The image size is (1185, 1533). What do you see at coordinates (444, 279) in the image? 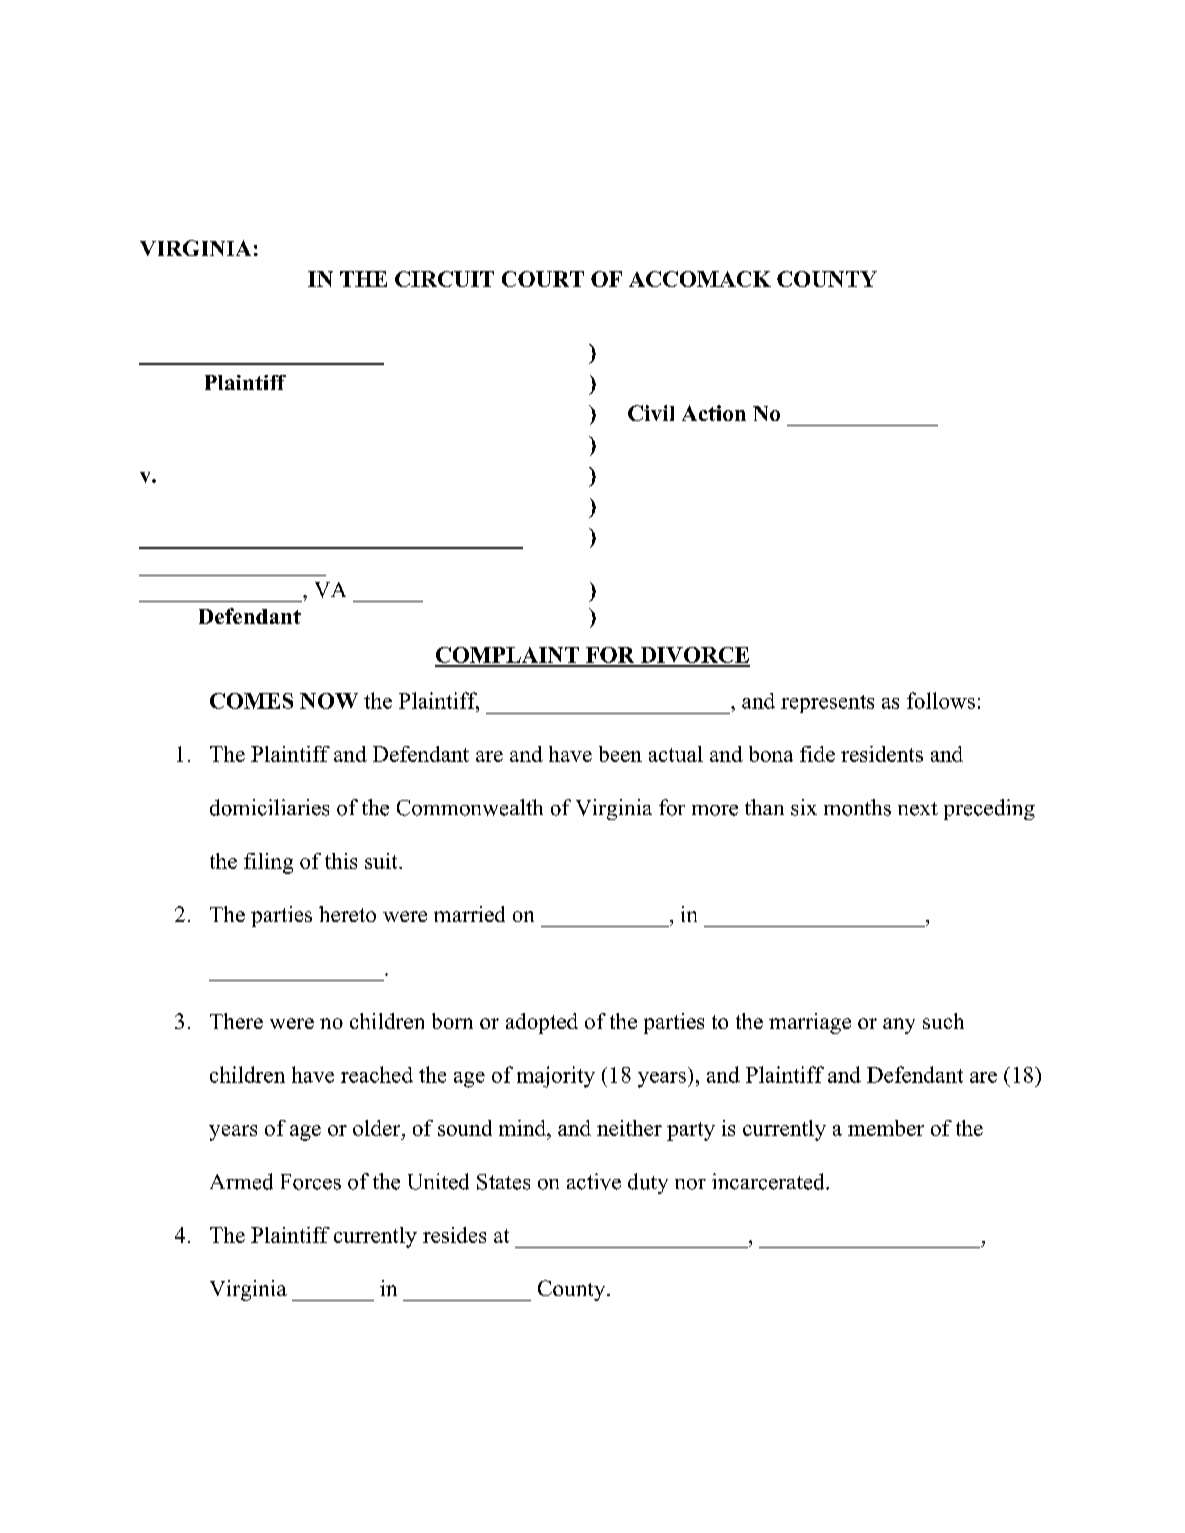
I see `CIRCUIT` at bounding box center [444, 279].
